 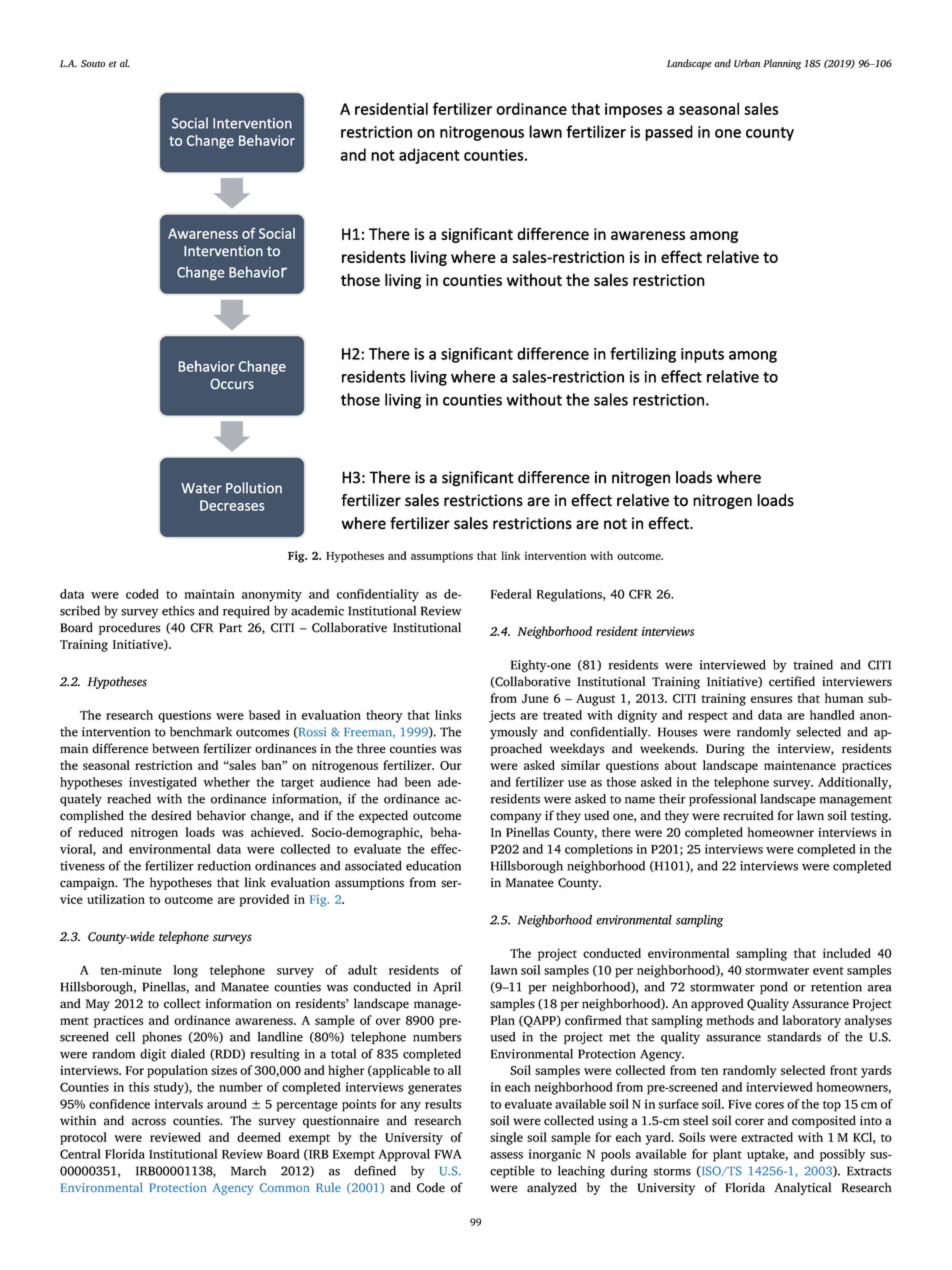 What do you see at coordinates (794, 1037) in the document?
I see `standards` at bounding box center [794, 1037].
